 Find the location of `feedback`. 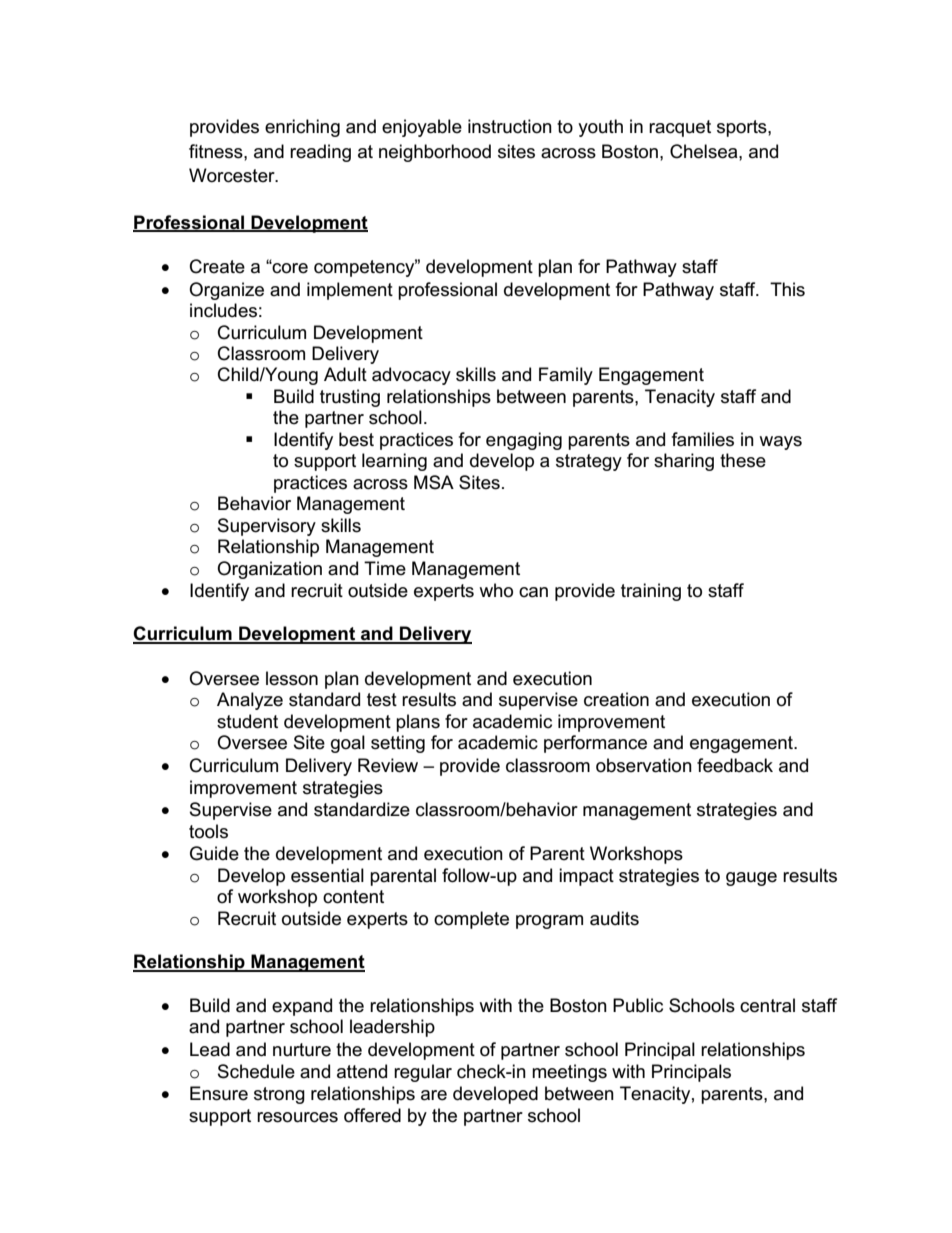

feedback is located at coordinates (735, 765).
